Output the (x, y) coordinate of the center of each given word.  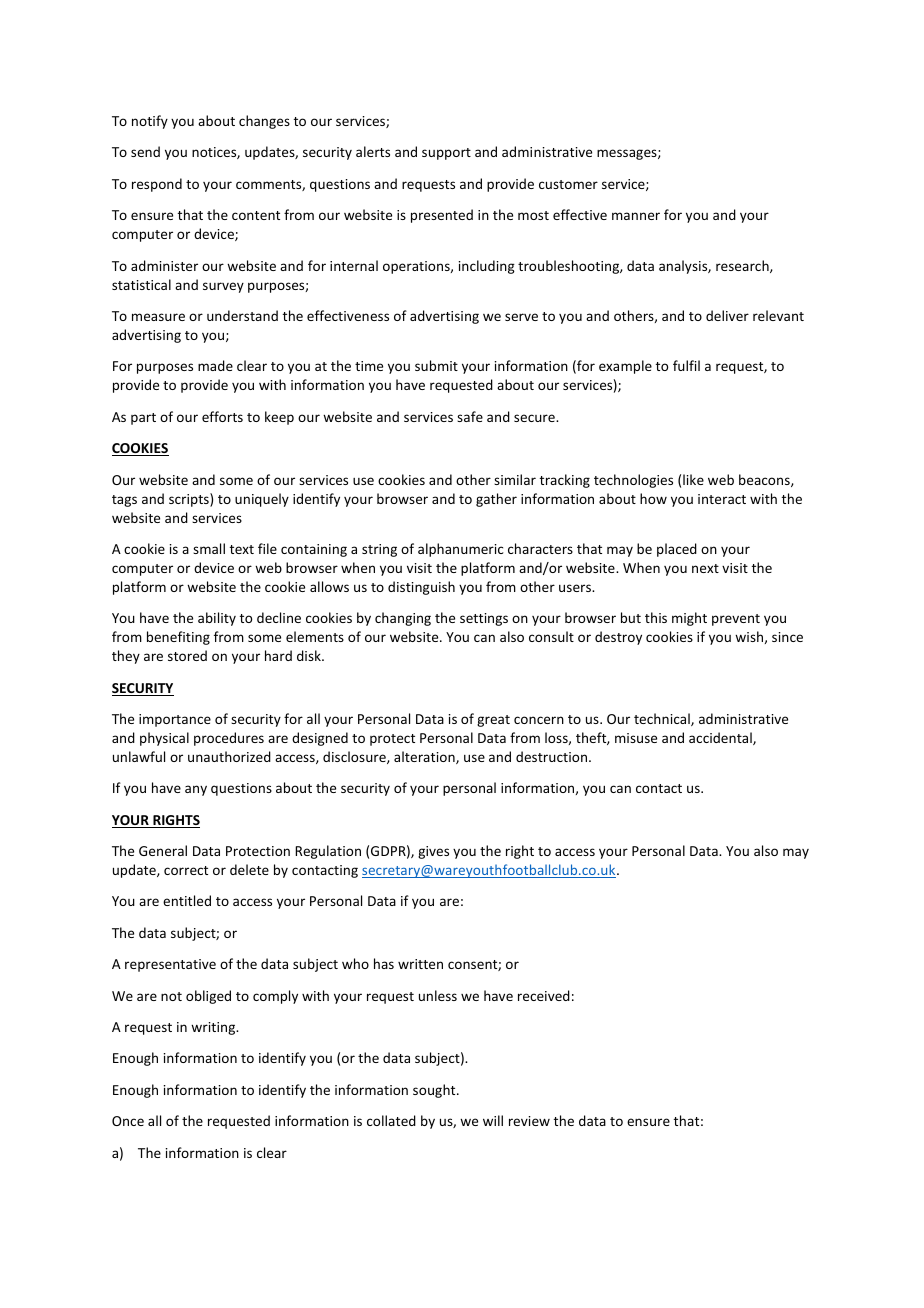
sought (435, 1091)
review (529, 1121)
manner (636, 216)
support (446, 154)
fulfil (686, 365)
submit (436, 365)
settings (484, 619)
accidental (721, 738)
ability (217, 619)
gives (433, 852)
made (215, 365)
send (145, 151)
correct (186, 870)
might (689, 619)
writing (214, 1028)
